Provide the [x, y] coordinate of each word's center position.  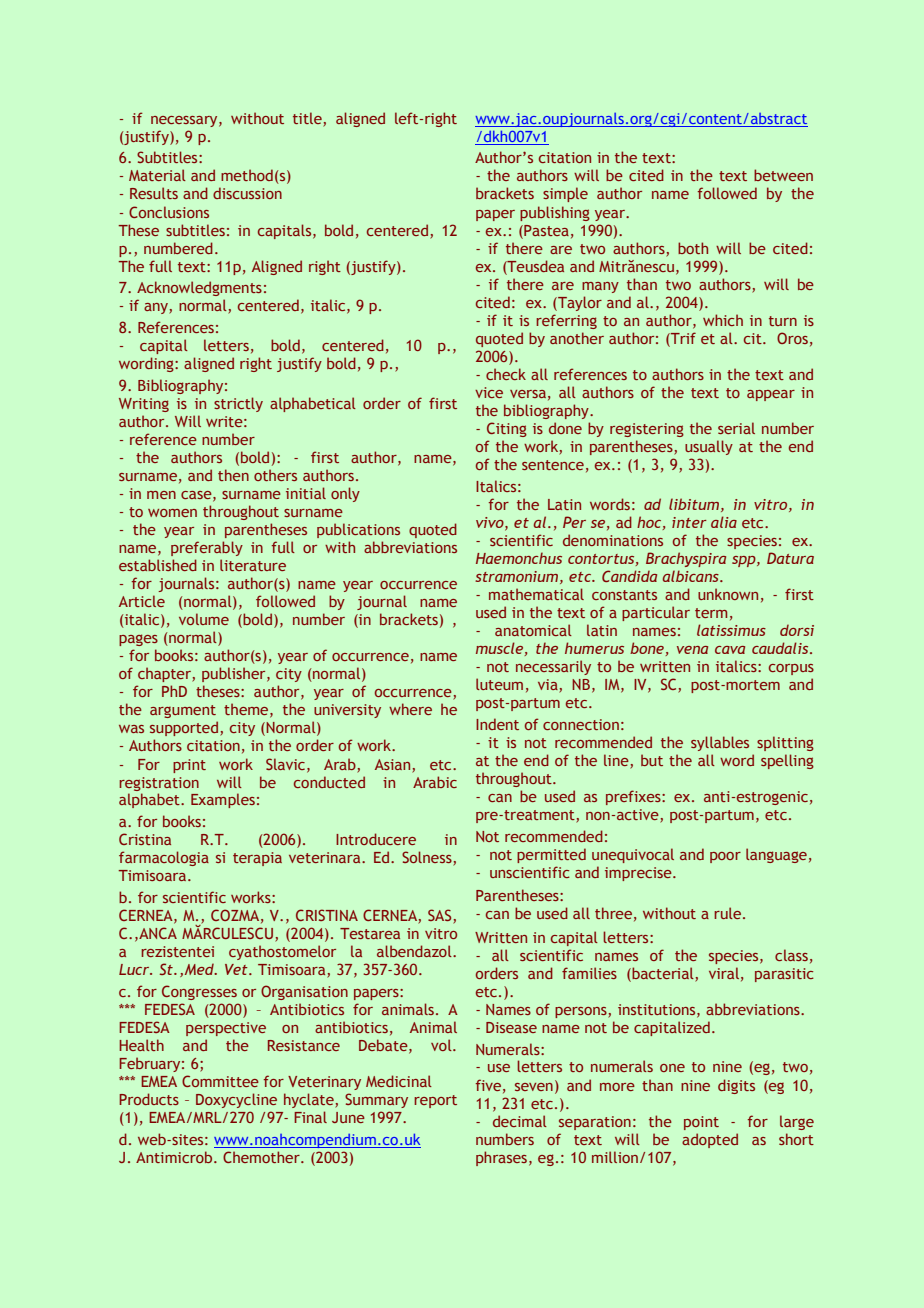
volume [204, 619]
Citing [507, 429]
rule [729, 913]
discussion [247, 193]
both [693, 248]
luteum [499, 684]
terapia [257, 859]
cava [730, 650]
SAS [441, 916]
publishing [555, 213]
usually [709, 447]
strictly [238, 404]
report [435, 1101]
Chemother [262, 1157]
